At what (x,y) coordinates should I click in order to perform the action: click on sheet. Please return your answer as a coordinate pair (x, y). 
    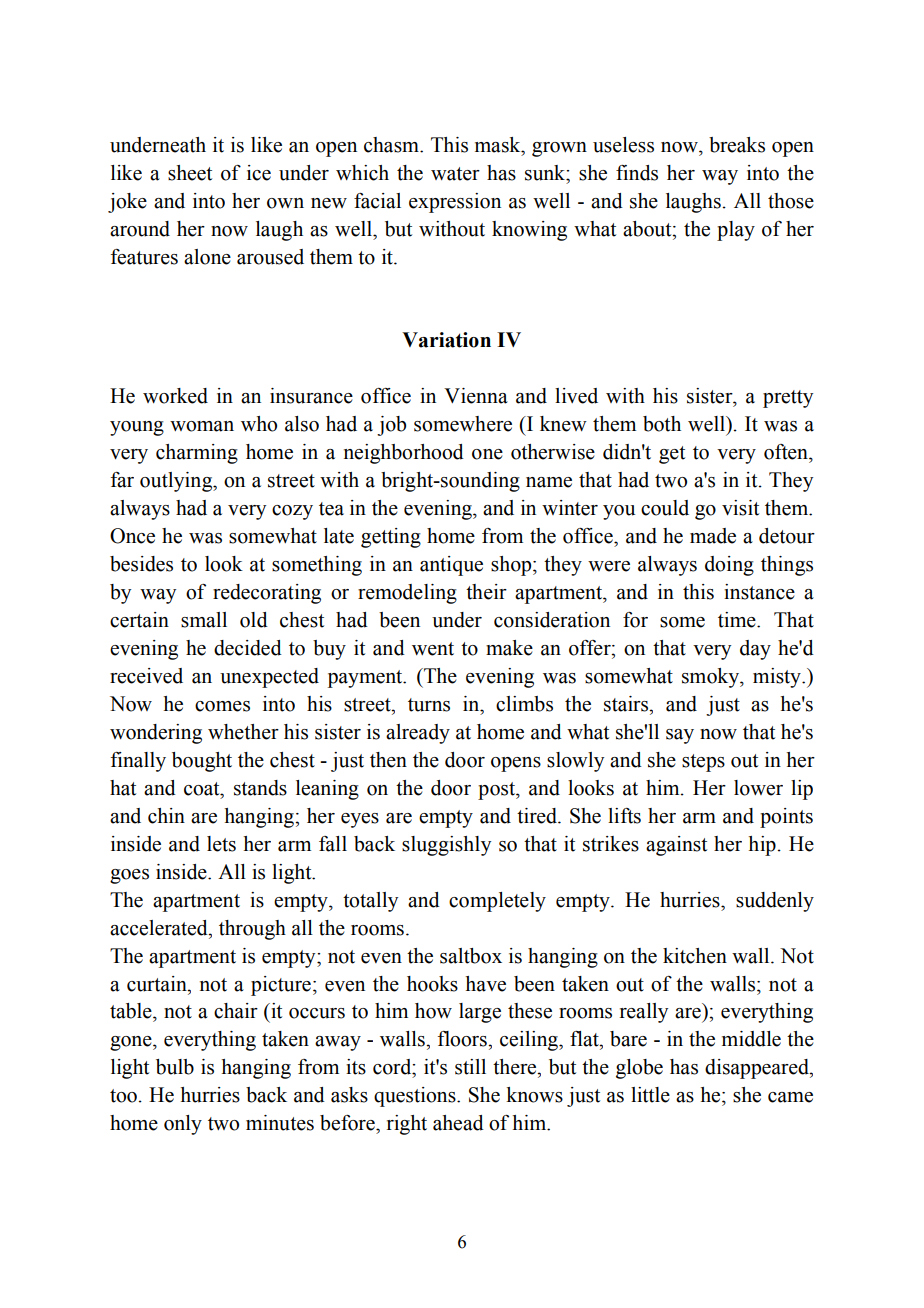
    Looking at the image, I should click on (190, 173).
